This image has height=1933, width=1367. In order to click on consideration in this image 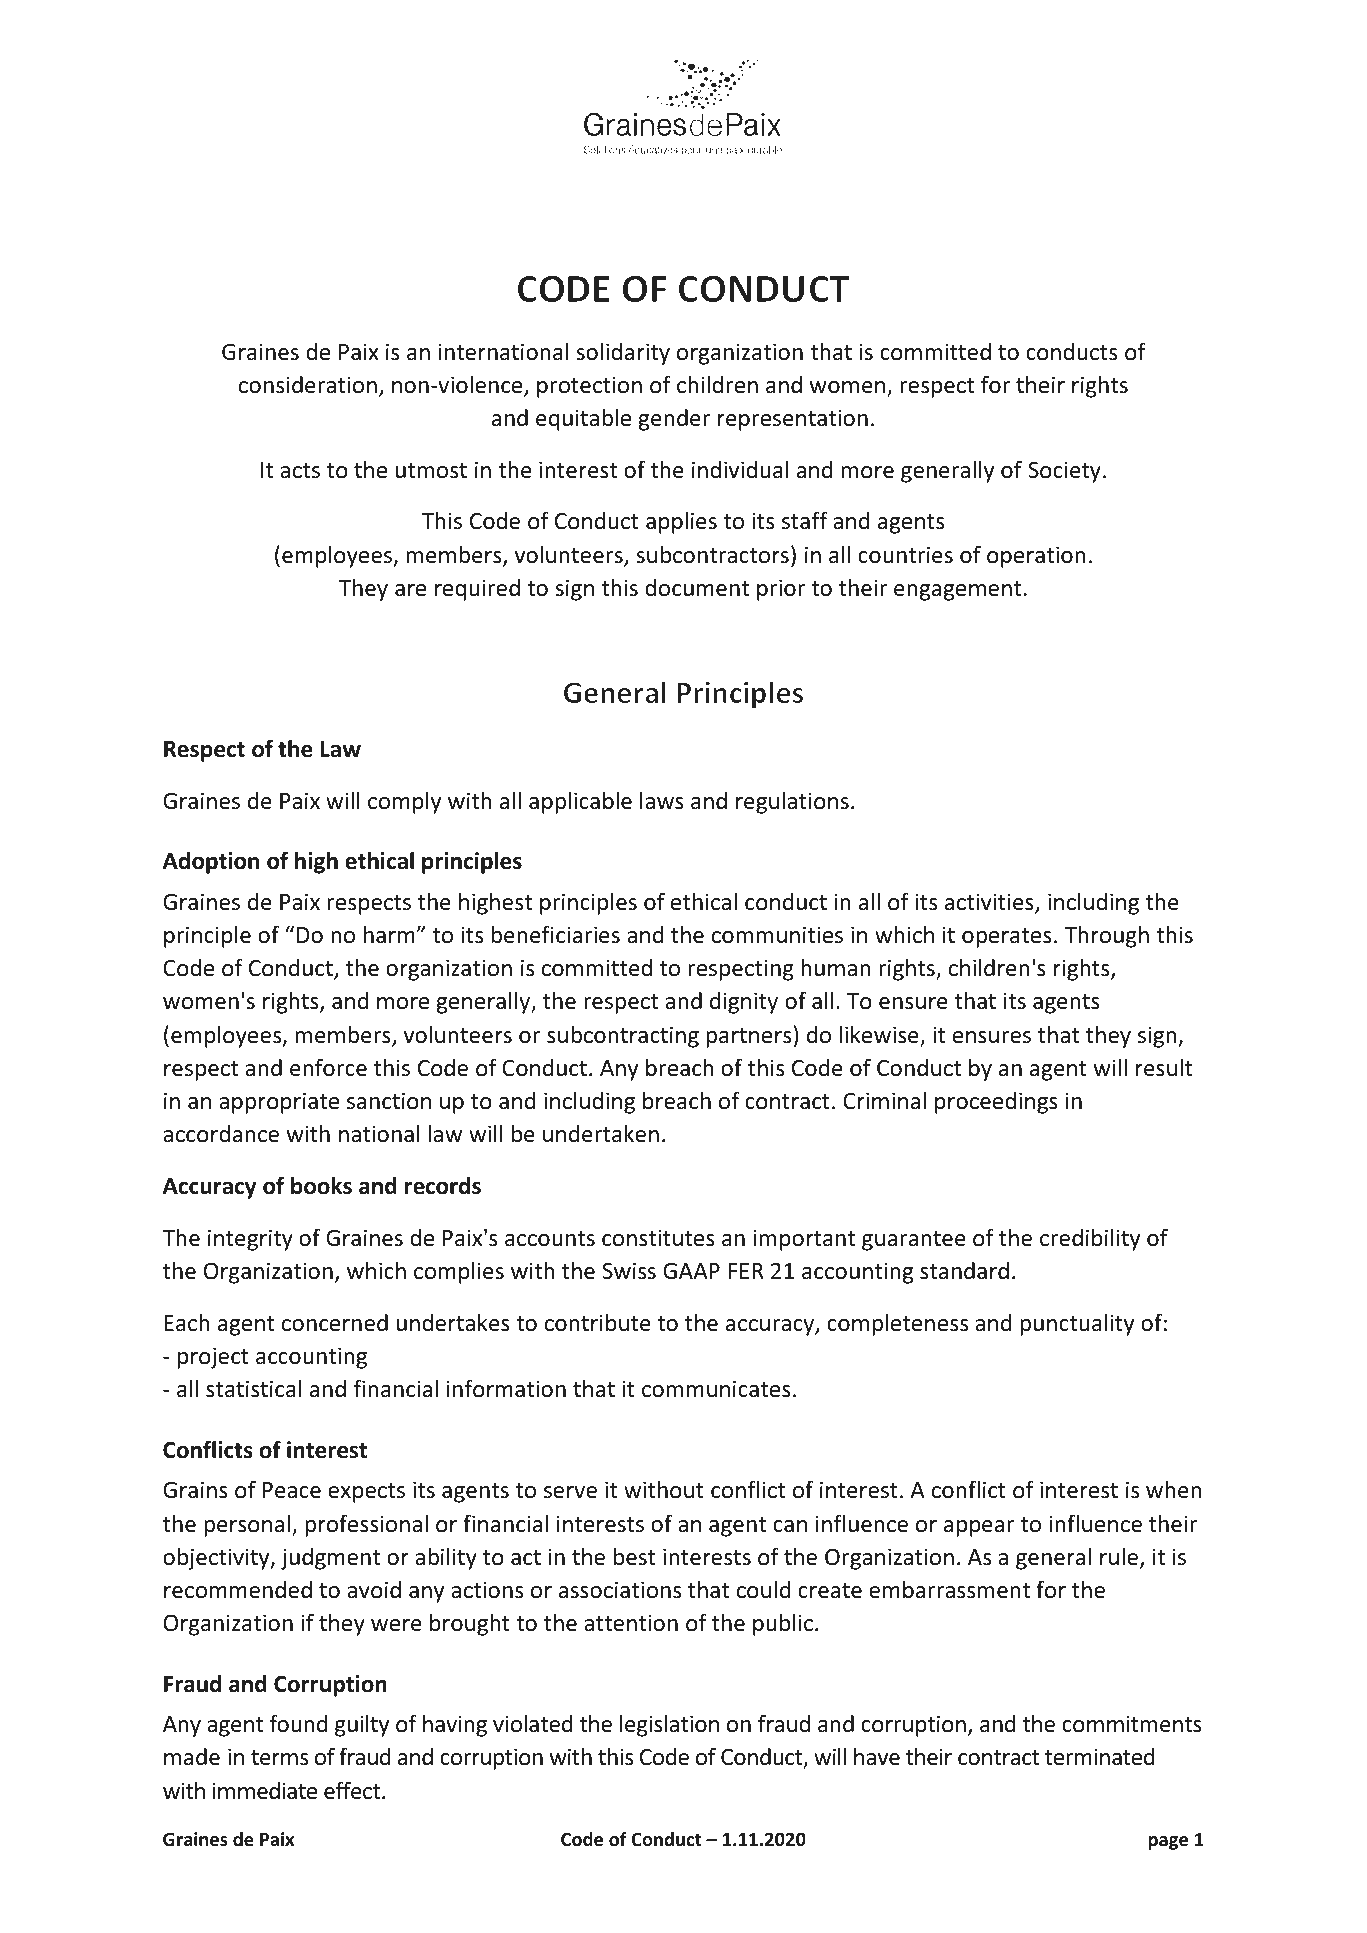, I will do `click(308, 385)`.
